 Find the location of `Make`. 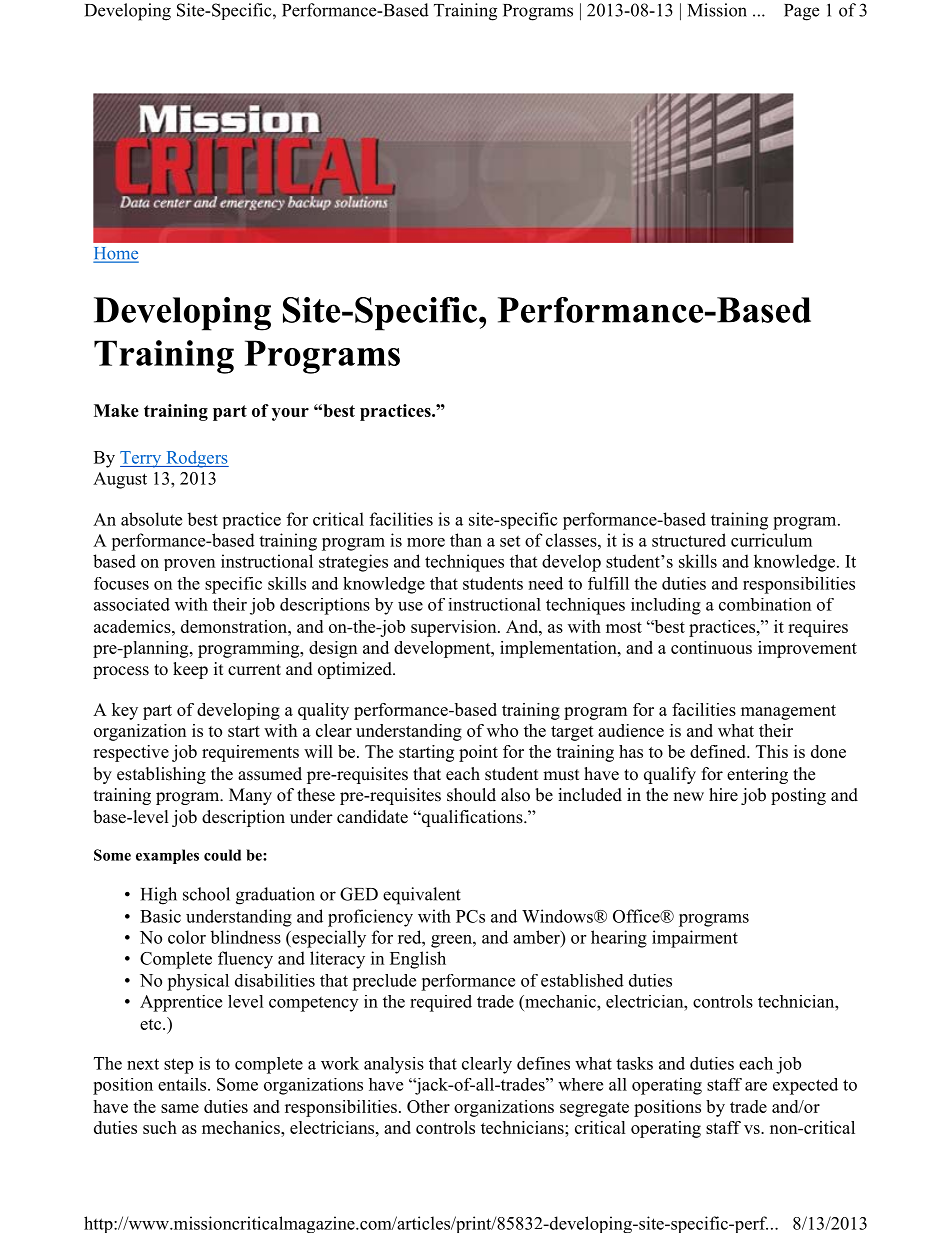

Make is located at coordinates (116, 410).
